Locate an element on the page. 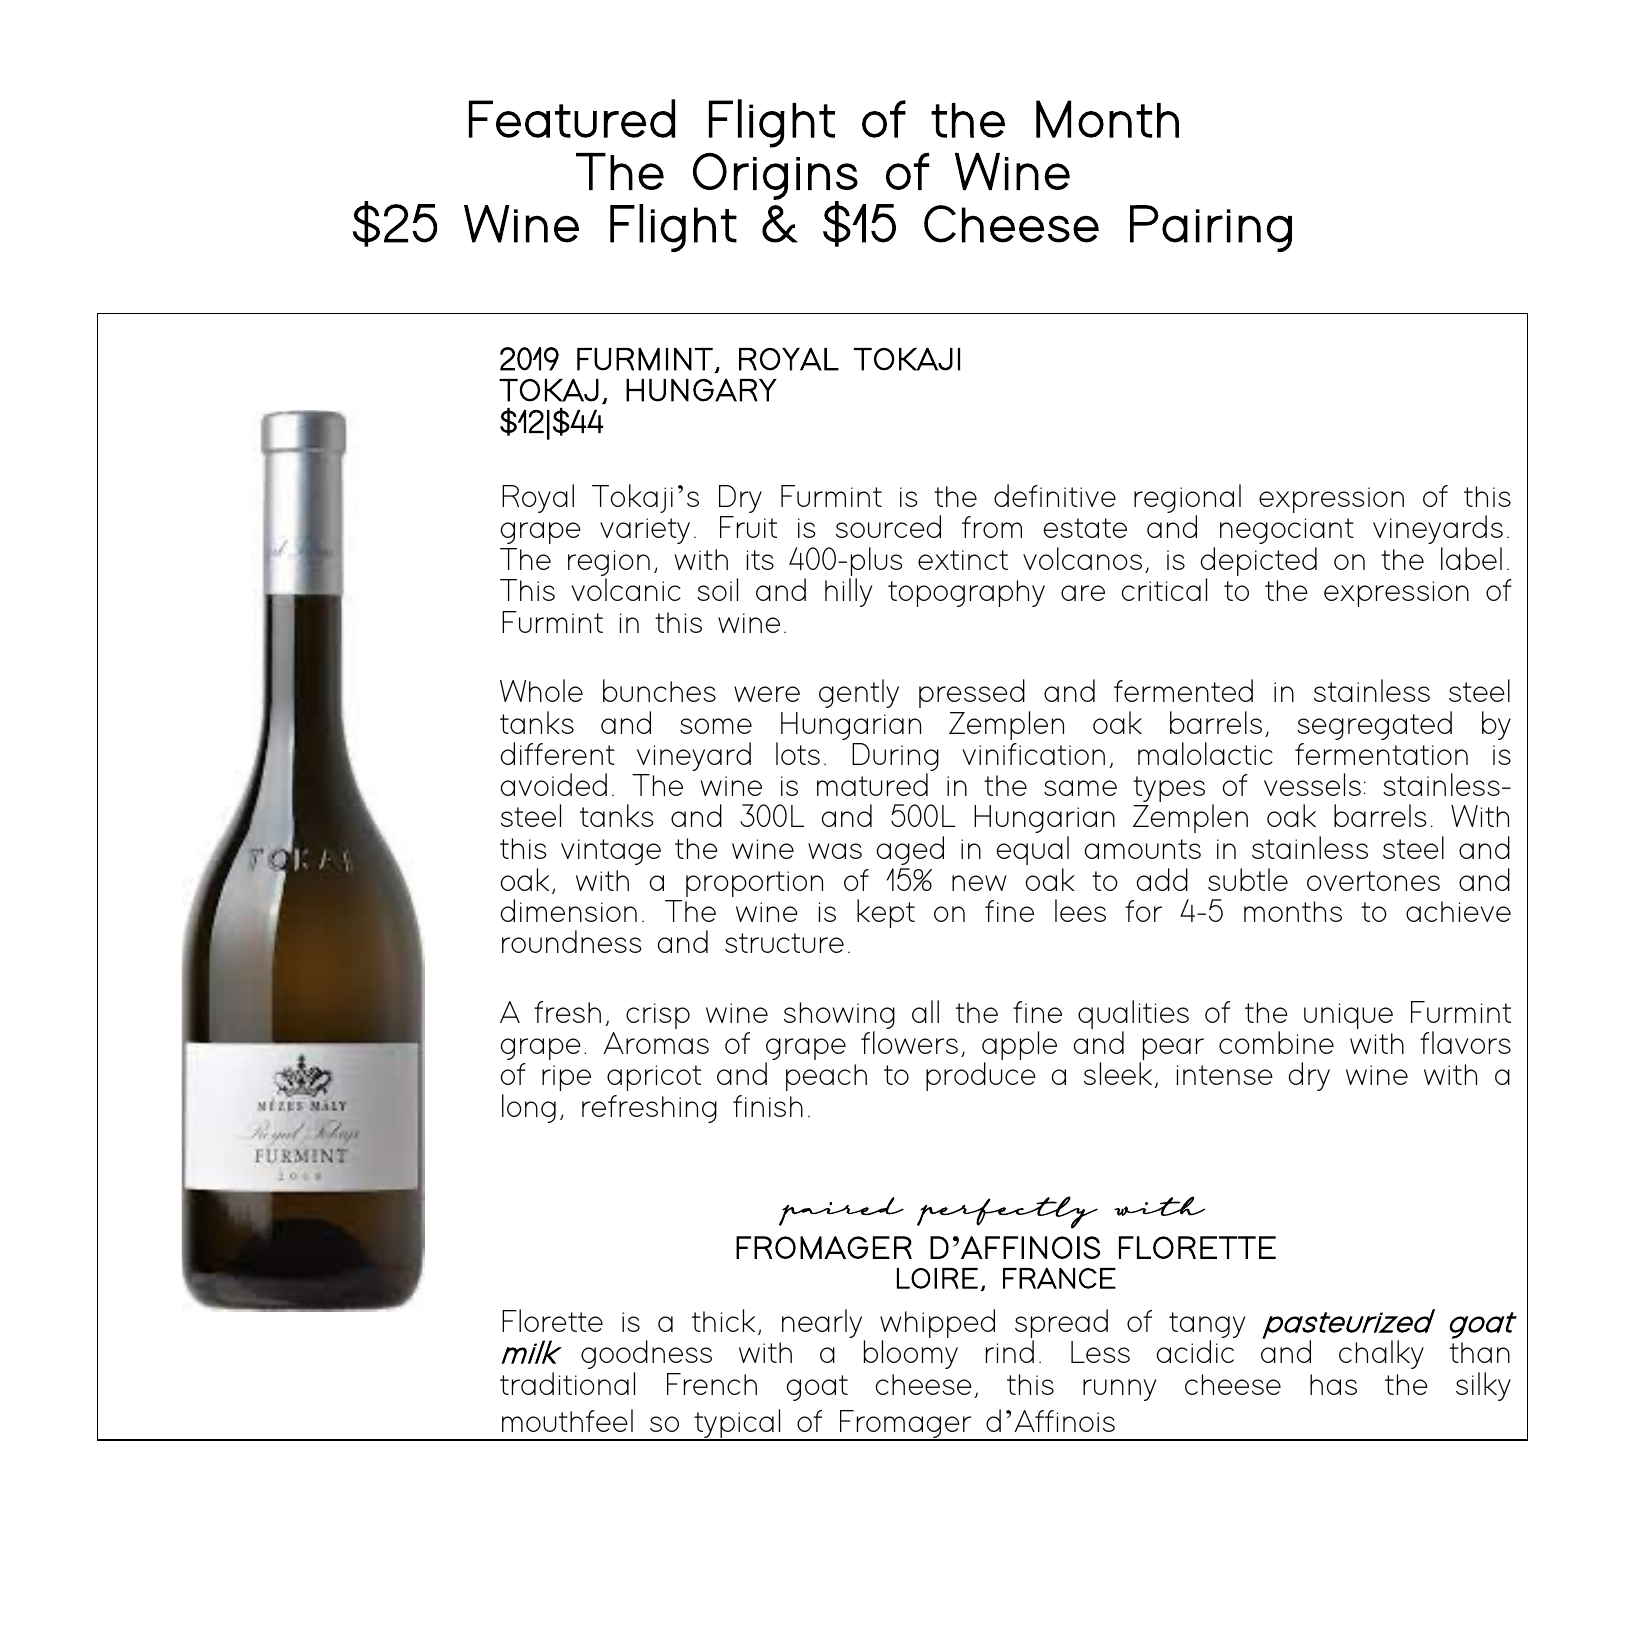  Aromas is located at coordinates (656, 1043).
